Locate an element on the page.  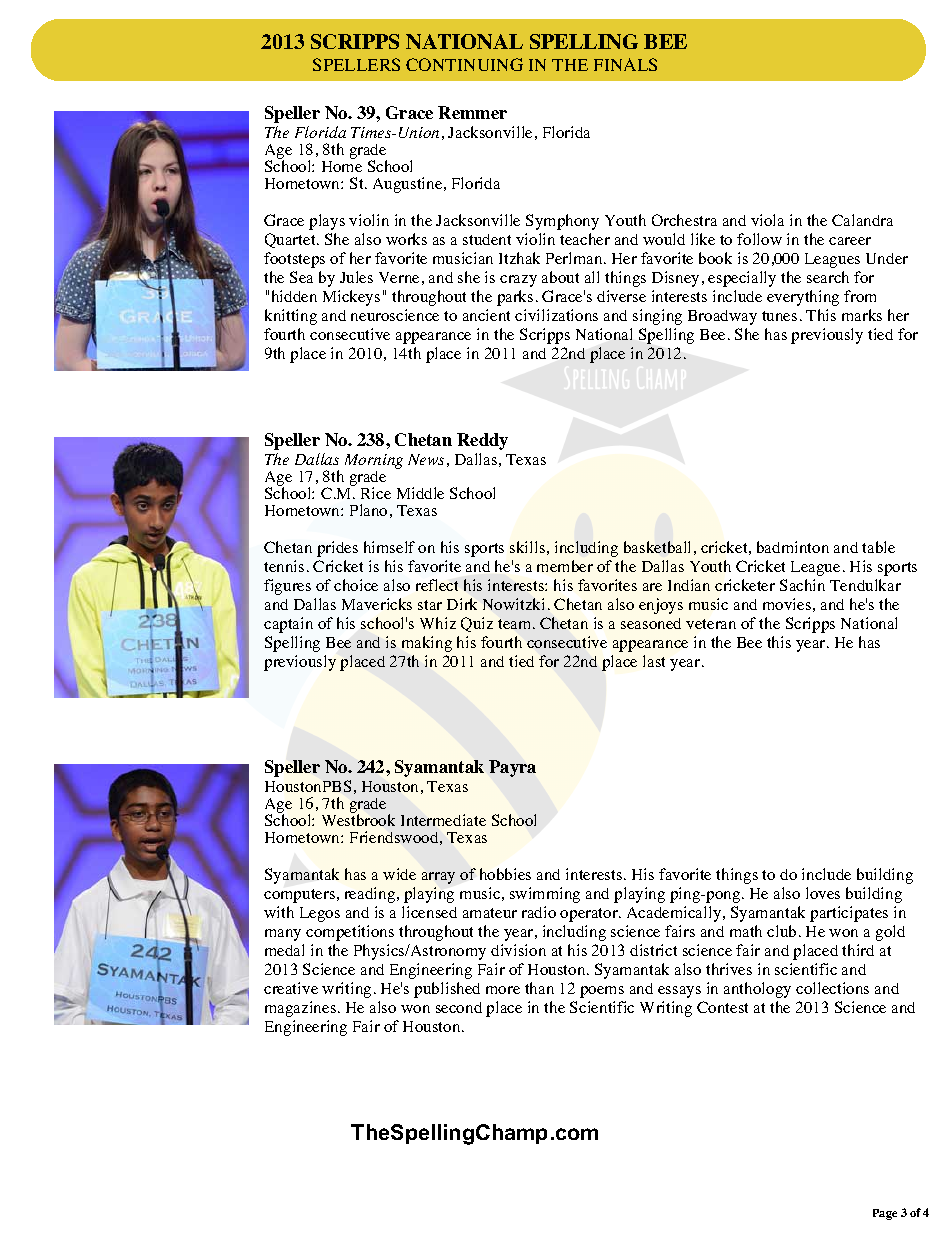
loves is located at coordinates (823, 893).
